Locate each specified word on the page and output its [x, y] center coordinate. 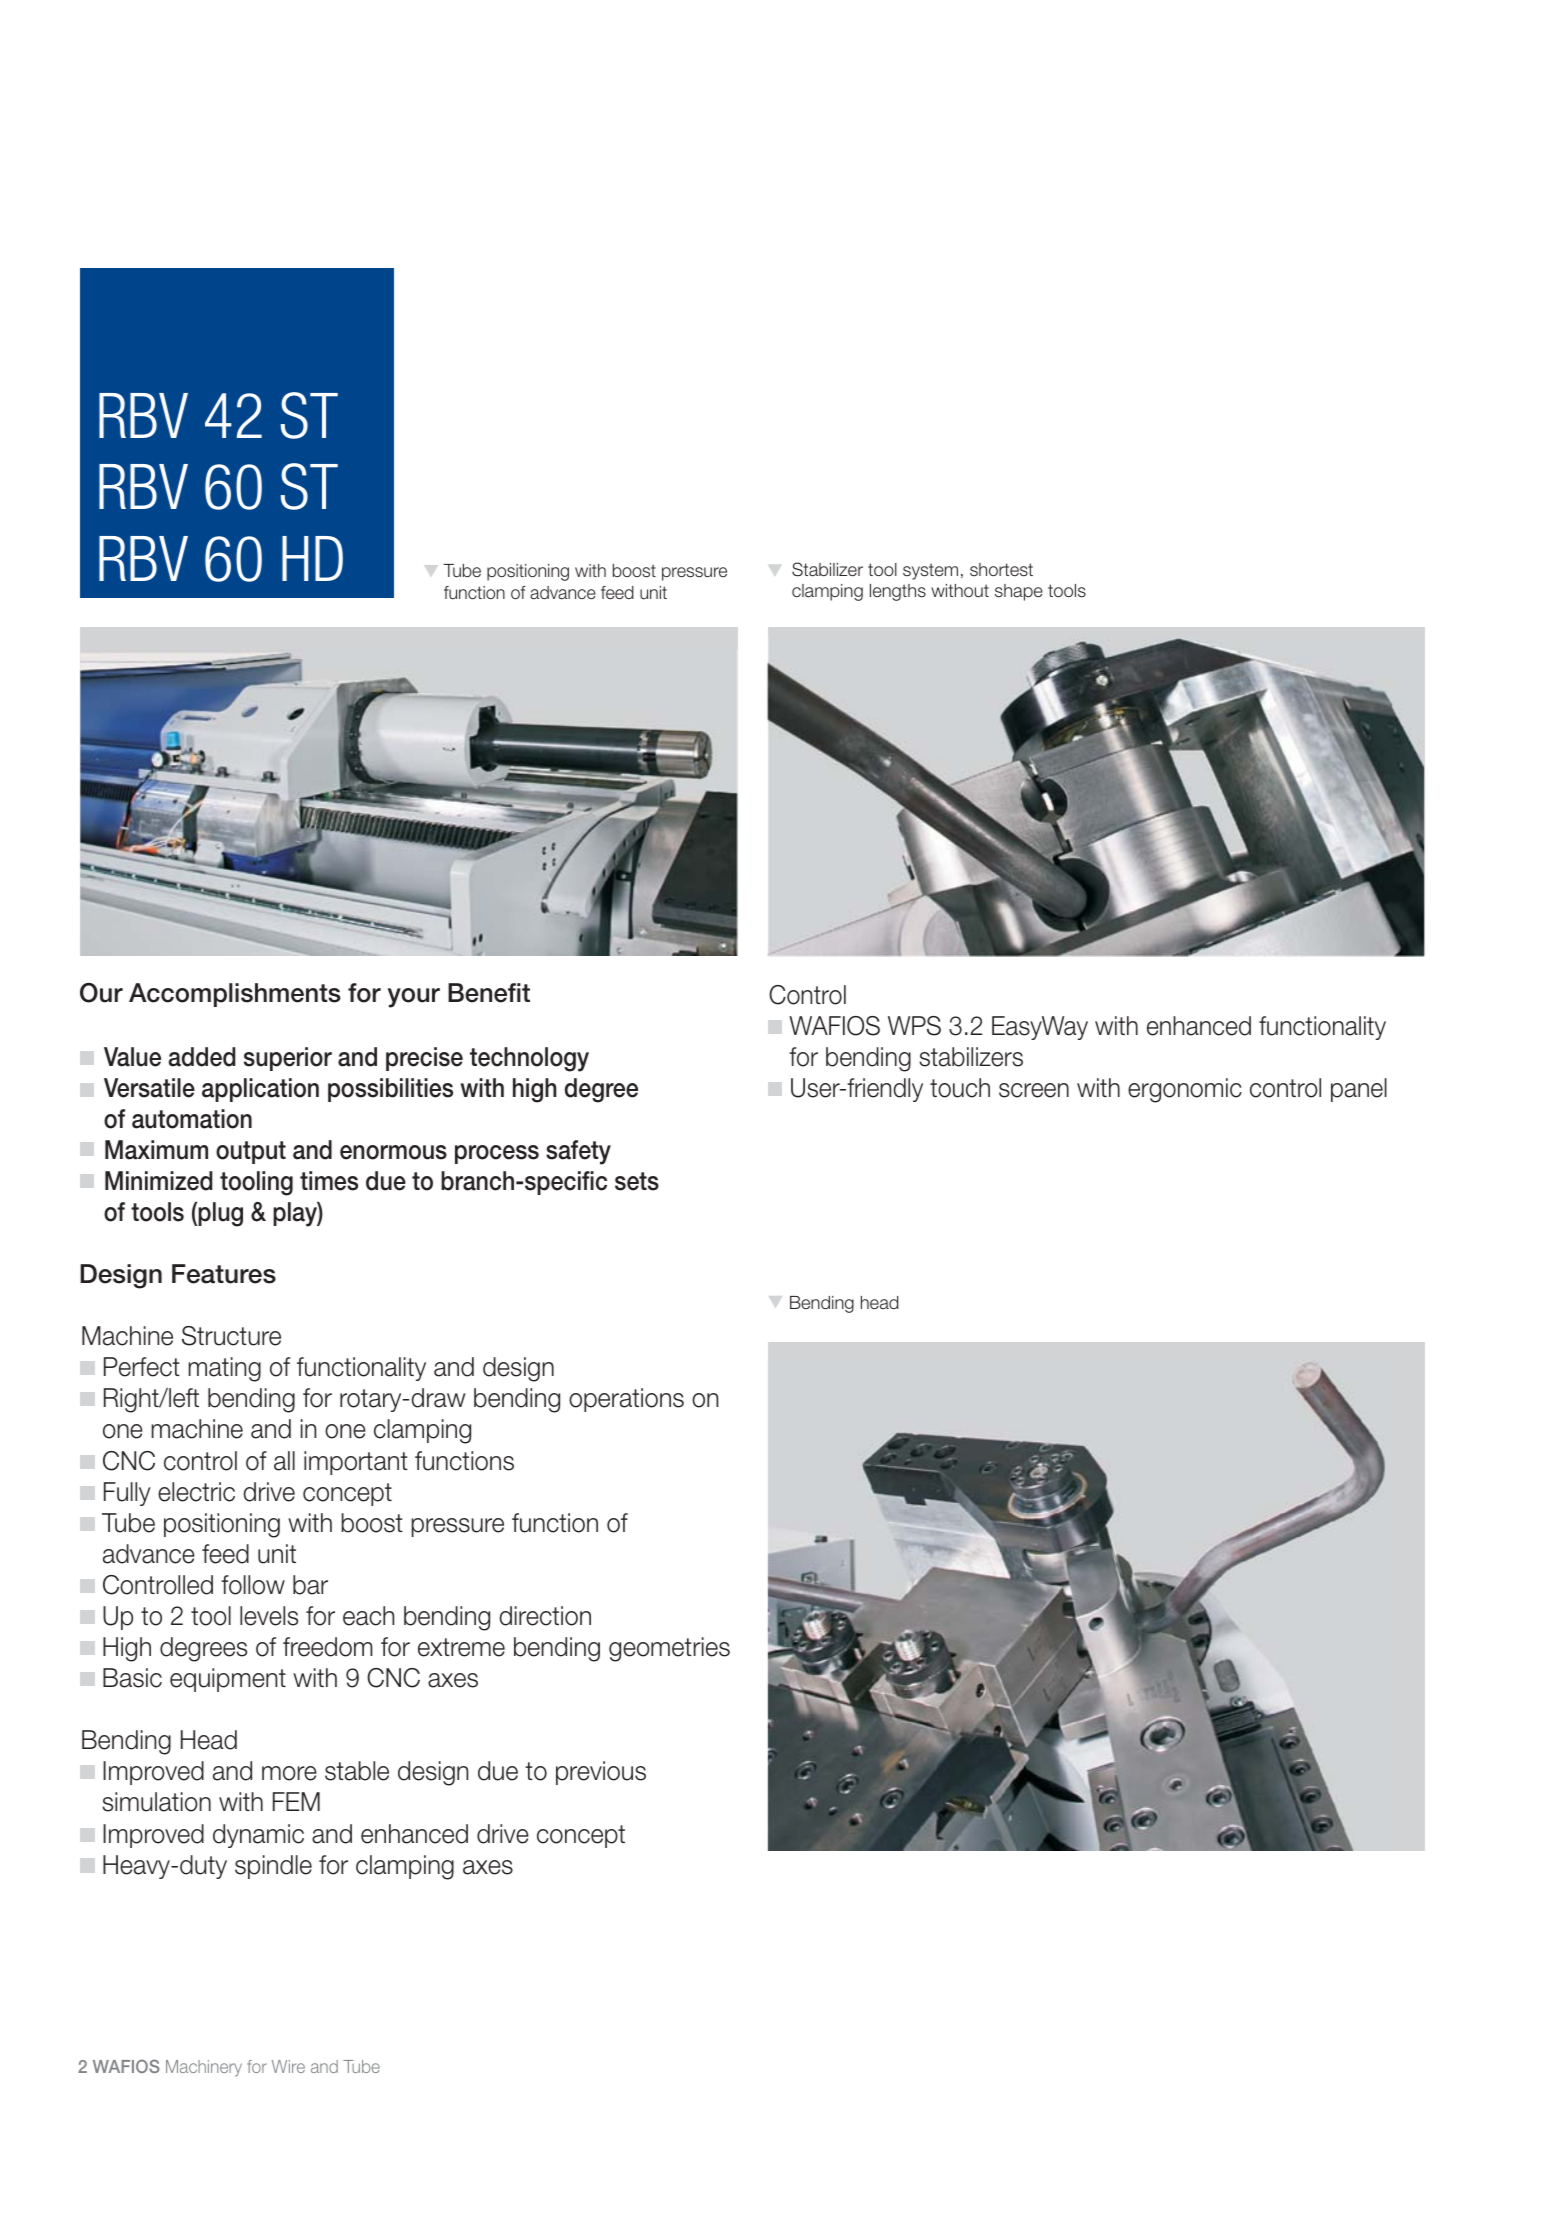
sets [637, 1181]
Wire [288, 2066]
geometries [669, 1649]
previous [601, 1773]
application [260, 1090]
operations [626, 1400]
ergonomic [1185, 1090]
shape [1019, 592]
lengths [898, 592]
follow [253, 1585]
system [930, 571]
